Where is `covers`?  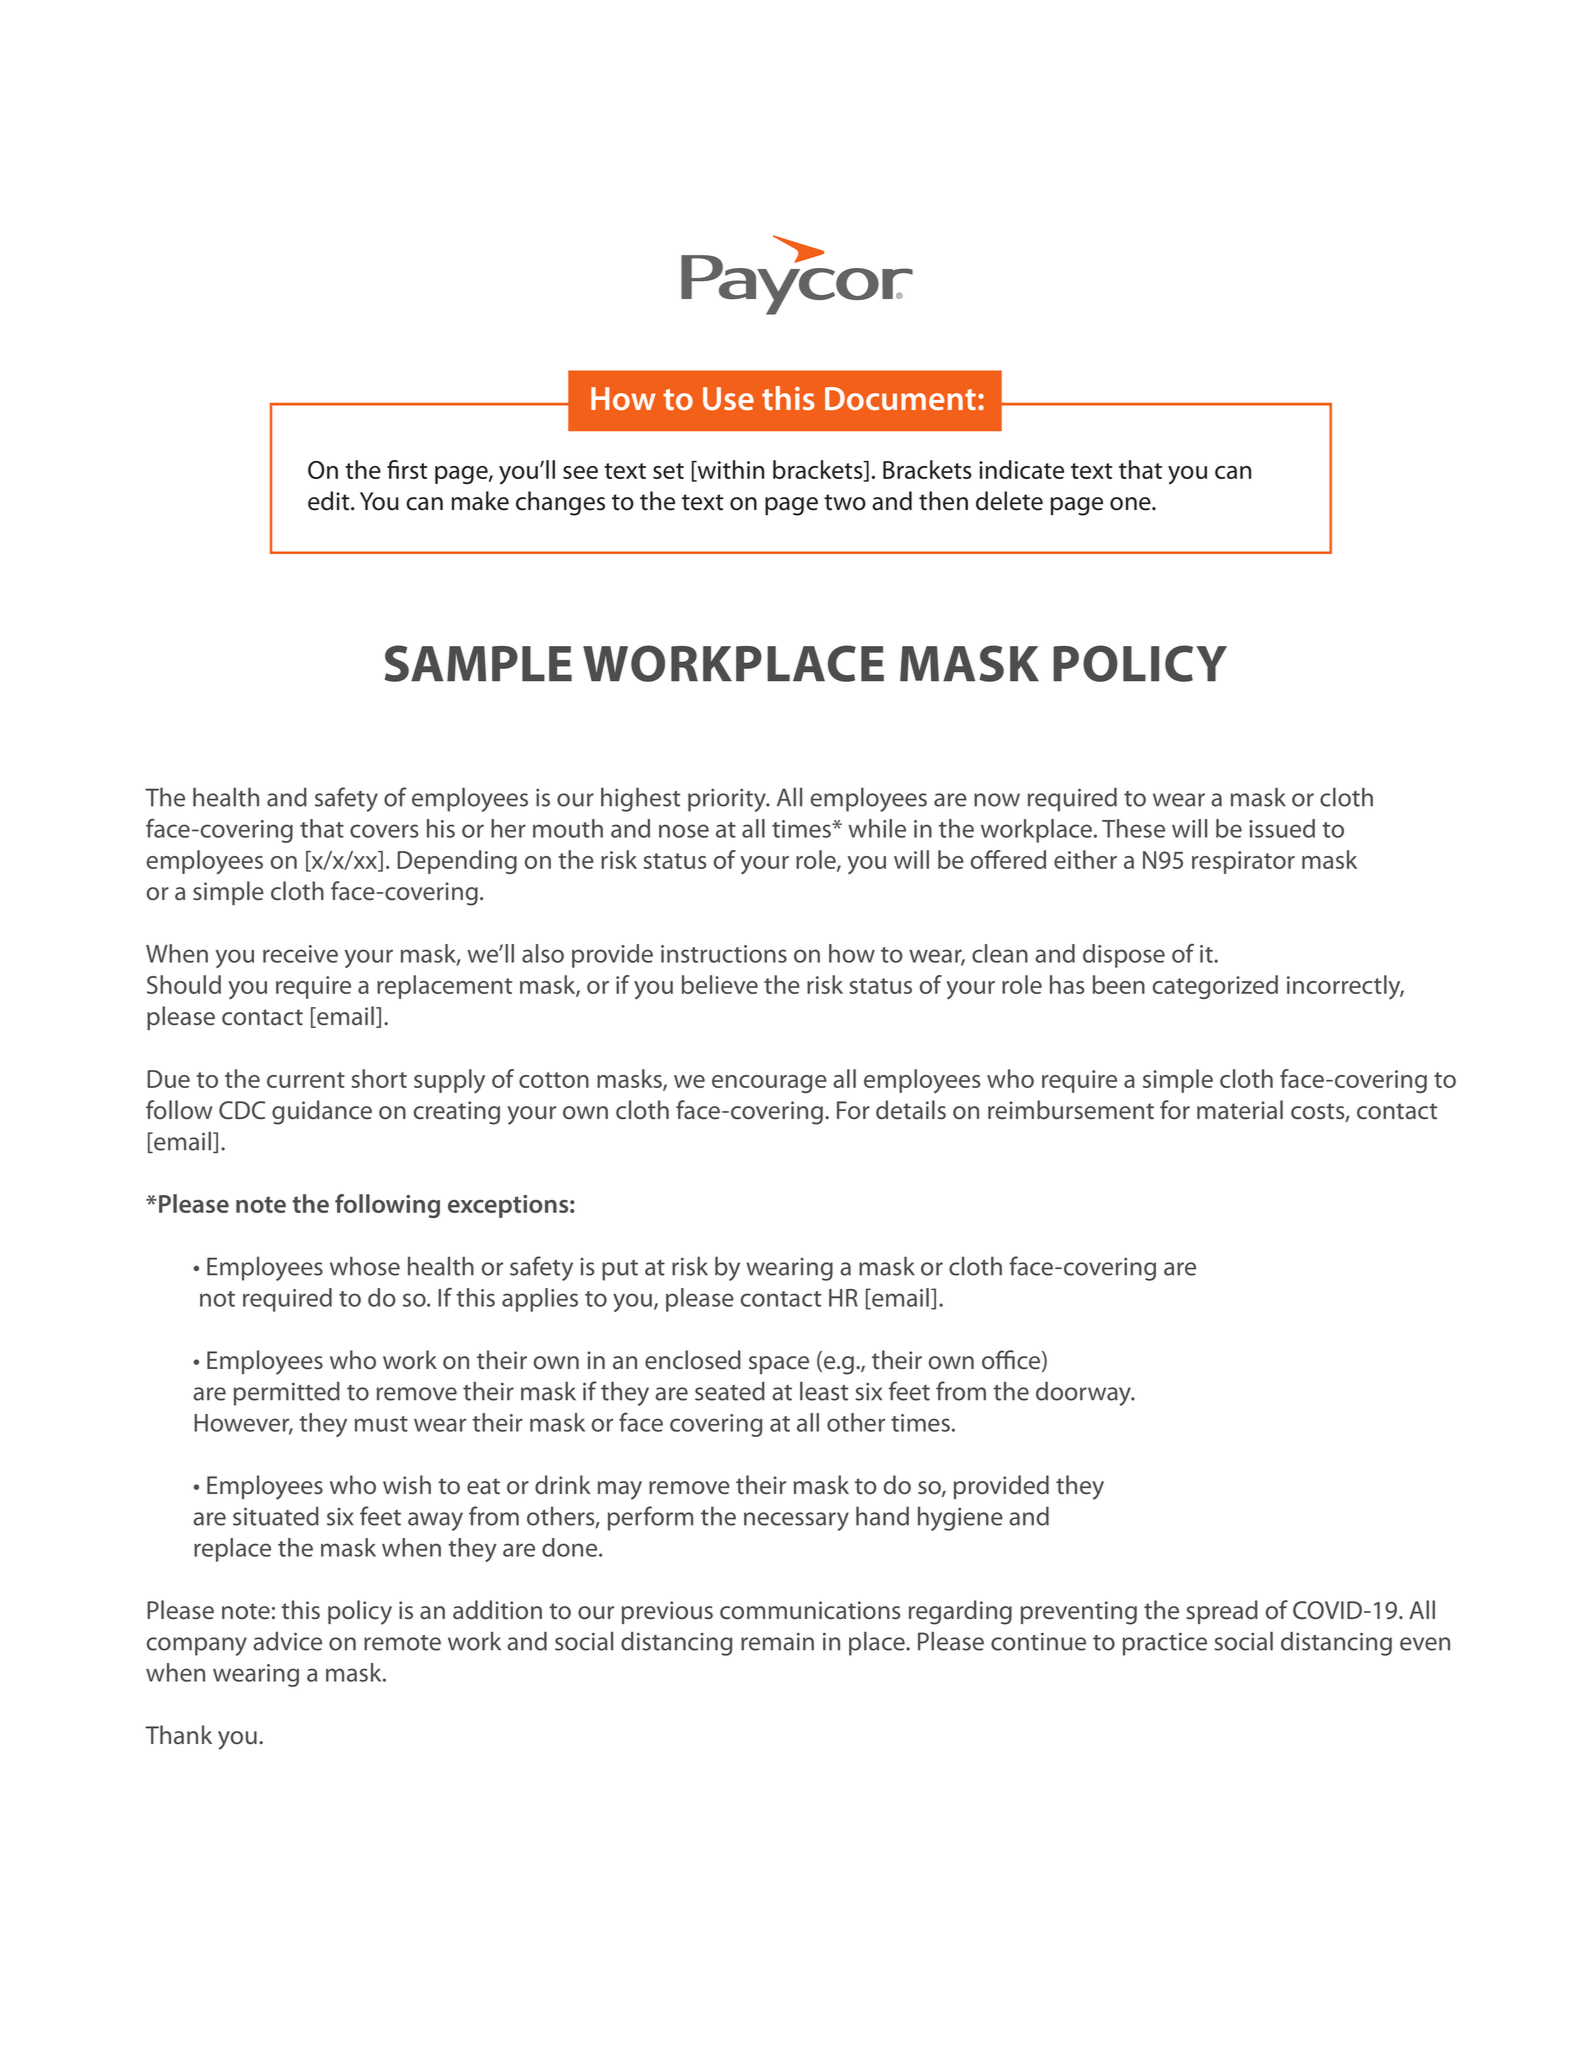 covers is located at coordinates (384, 831).
